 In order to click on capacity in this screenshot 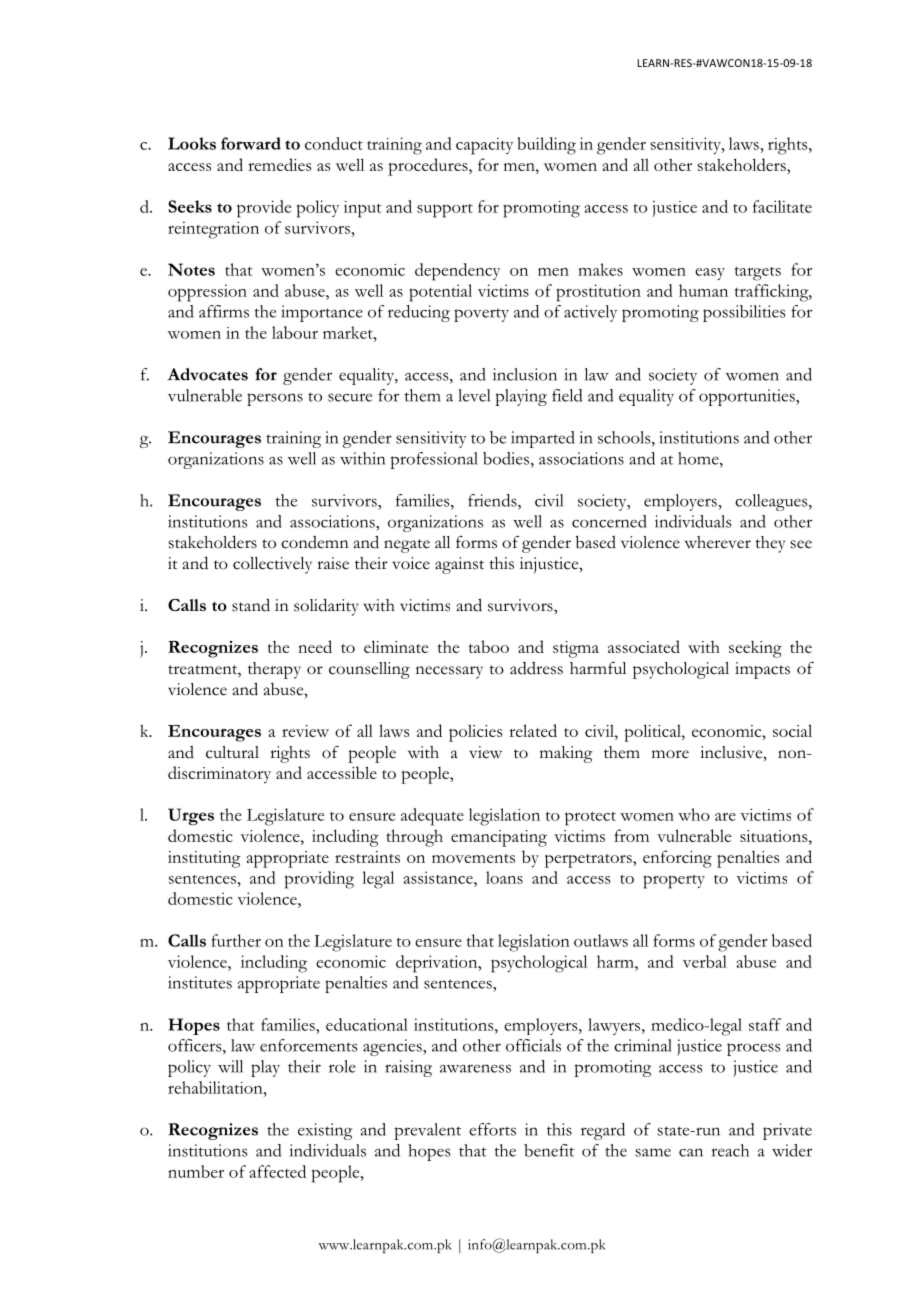, I will do `click(484, 146)`.
